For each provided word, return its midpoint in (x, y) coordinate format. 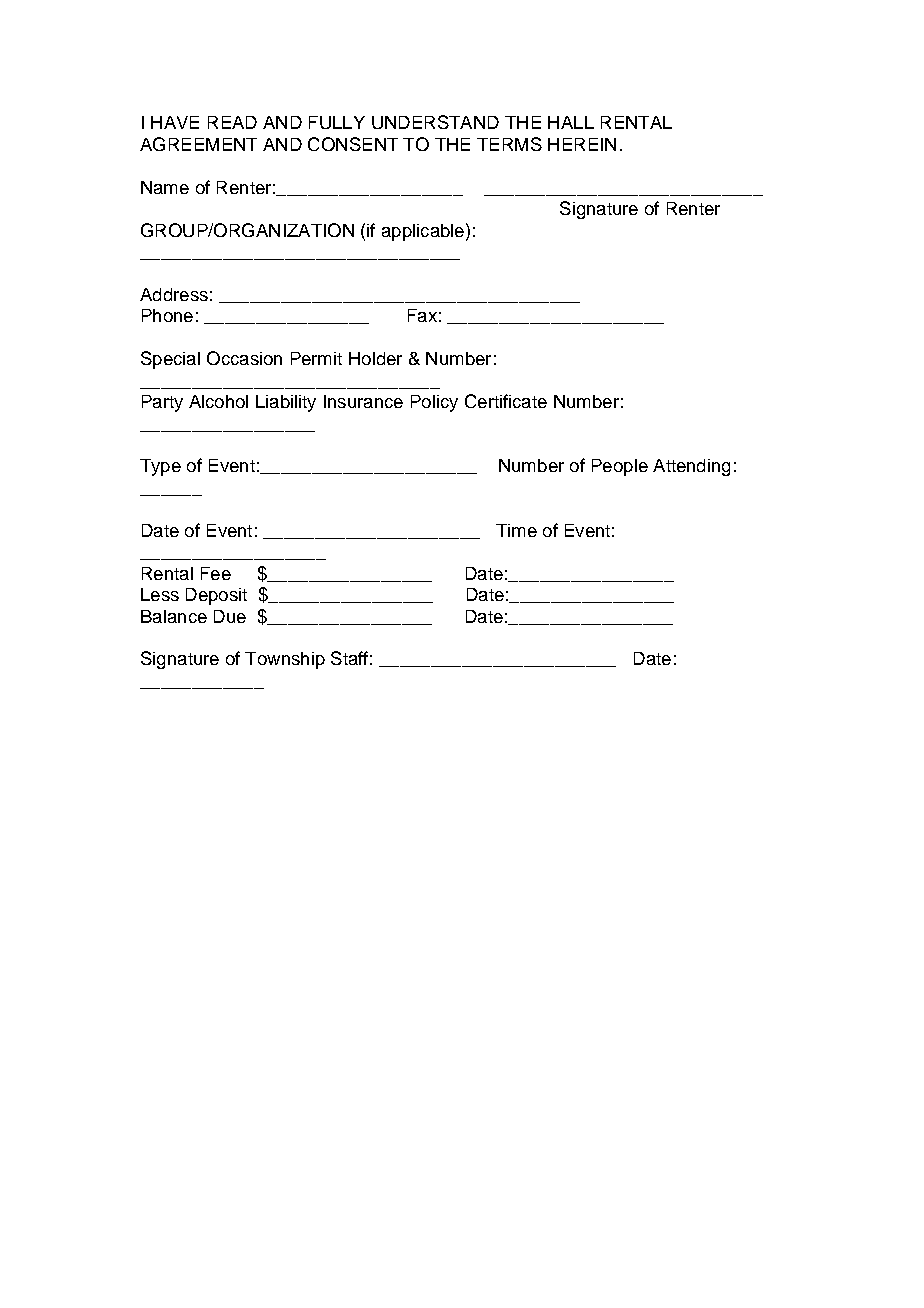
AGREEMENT (198, 144)
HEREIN (582, 144)
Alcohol (218, 401)
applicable (423, 232)
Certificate (506, 401)
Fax (422, 315)
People (620, 467)
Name (165, 187)
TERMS (509, 144)
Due (230, 616)
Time (516, 530)
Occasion (244, 358)
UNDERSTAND (435, 122)
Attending (691, 467)
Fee (216, 573)
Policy (434, 403)
